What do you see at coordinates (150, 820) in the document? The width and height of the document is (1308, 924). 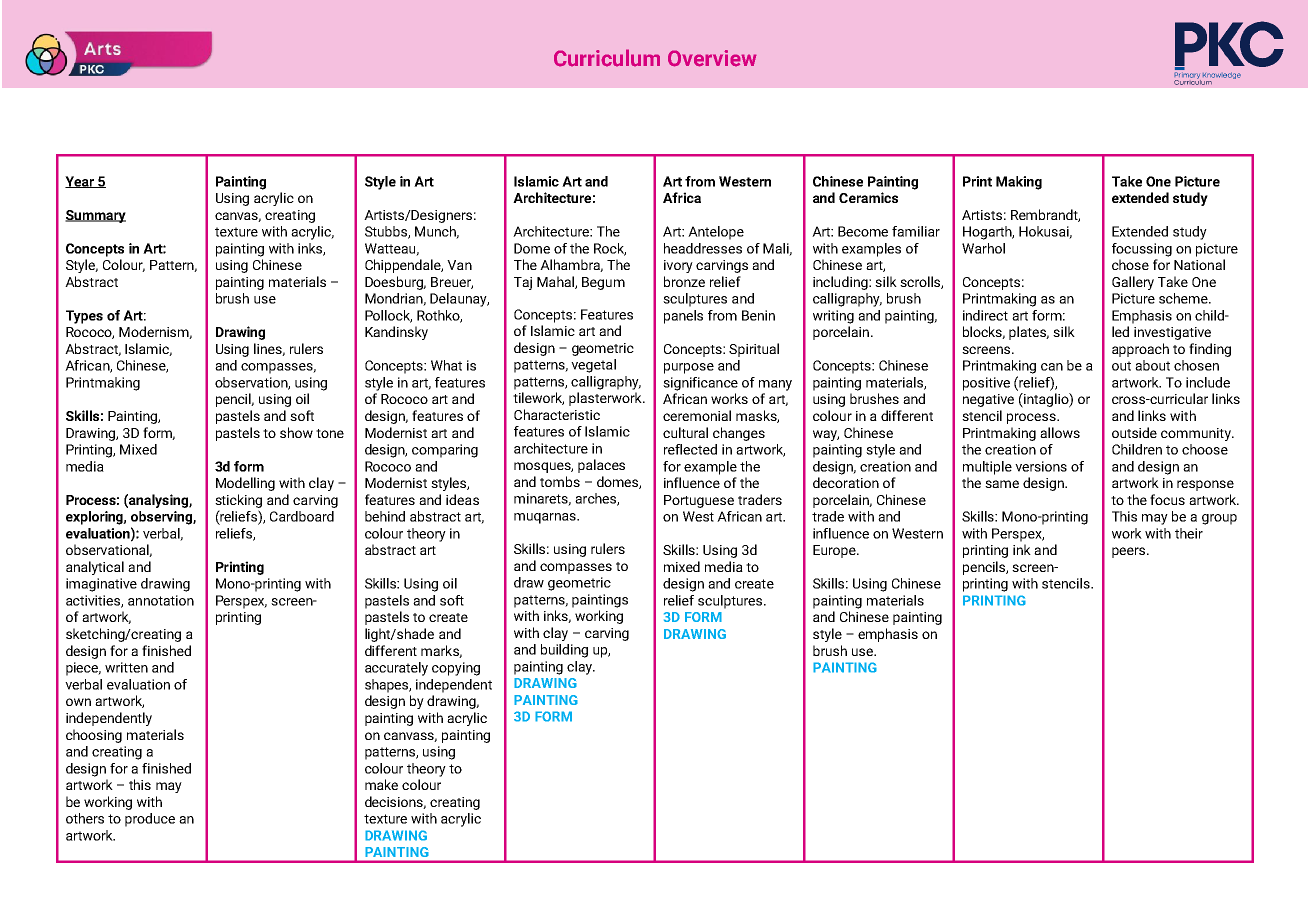 I see `produce` at bounding box center [150, 820].
